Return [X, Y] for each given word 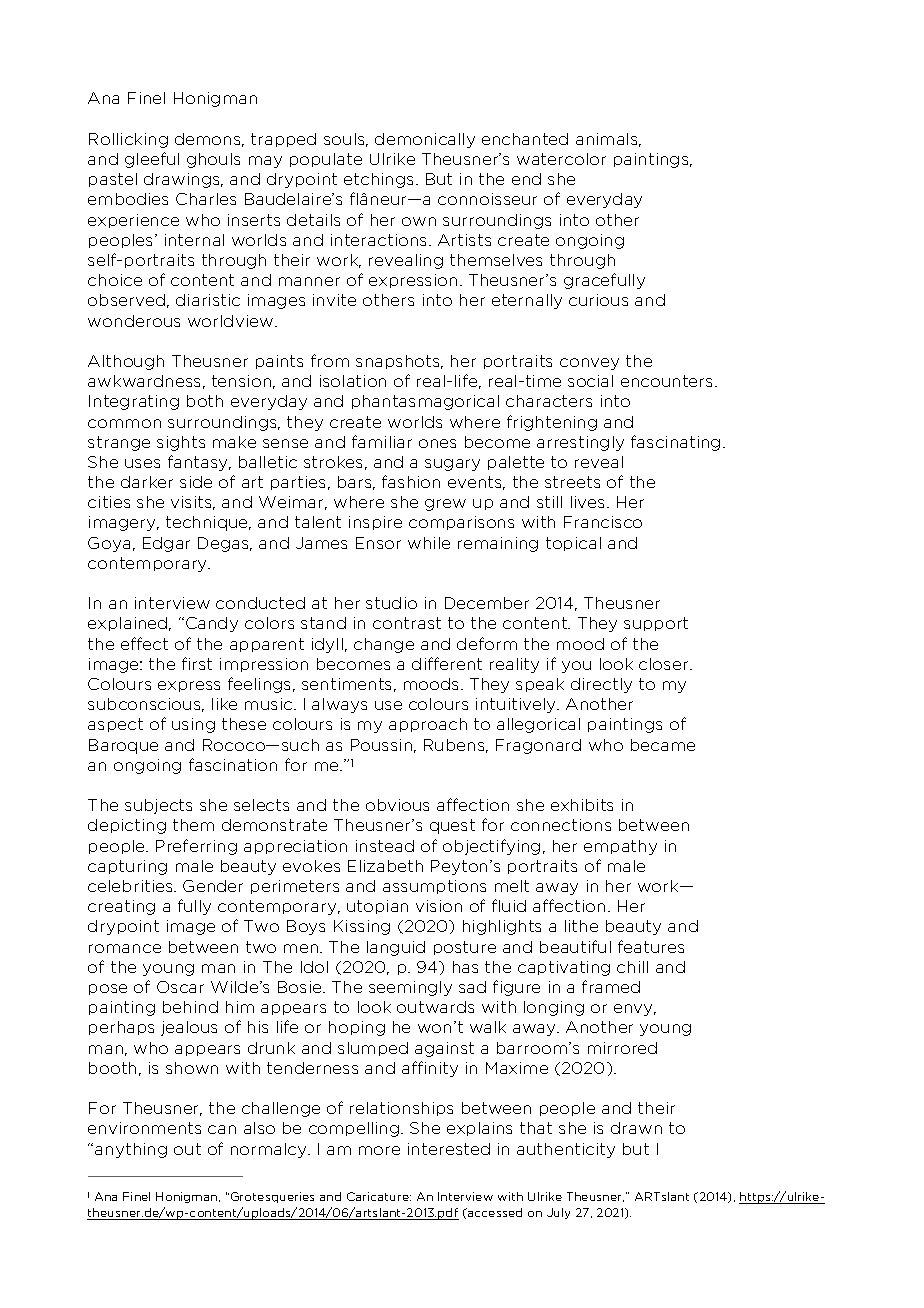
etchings [378, 180]
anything [131, 1150]
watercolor [561, 159]
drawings [183, 180]
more [379, 1150]
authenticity [566, 1150]
